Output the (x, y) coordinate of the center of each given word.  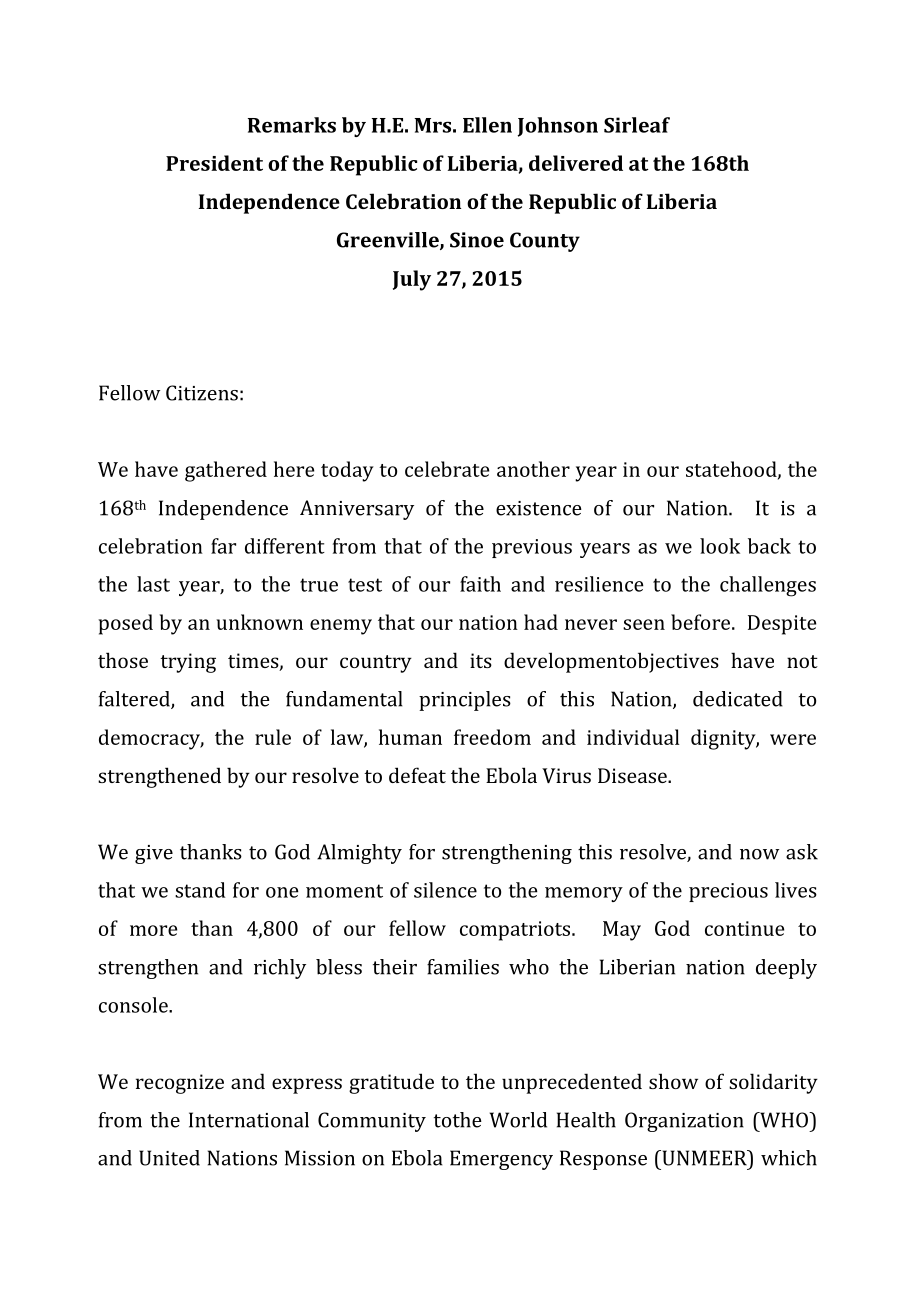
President (214, 163)
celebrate (447, 469)
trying (188, 663)
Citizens (202, 393)
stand (200, 890)
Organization (684, 1122)
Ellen (487, 125)
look (720, 546)
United (169, 1158)
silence (445, 890)
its (481, 660)
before (702, 622)
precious (728, 892)
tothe (458, 1120)
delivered (576, 163)
